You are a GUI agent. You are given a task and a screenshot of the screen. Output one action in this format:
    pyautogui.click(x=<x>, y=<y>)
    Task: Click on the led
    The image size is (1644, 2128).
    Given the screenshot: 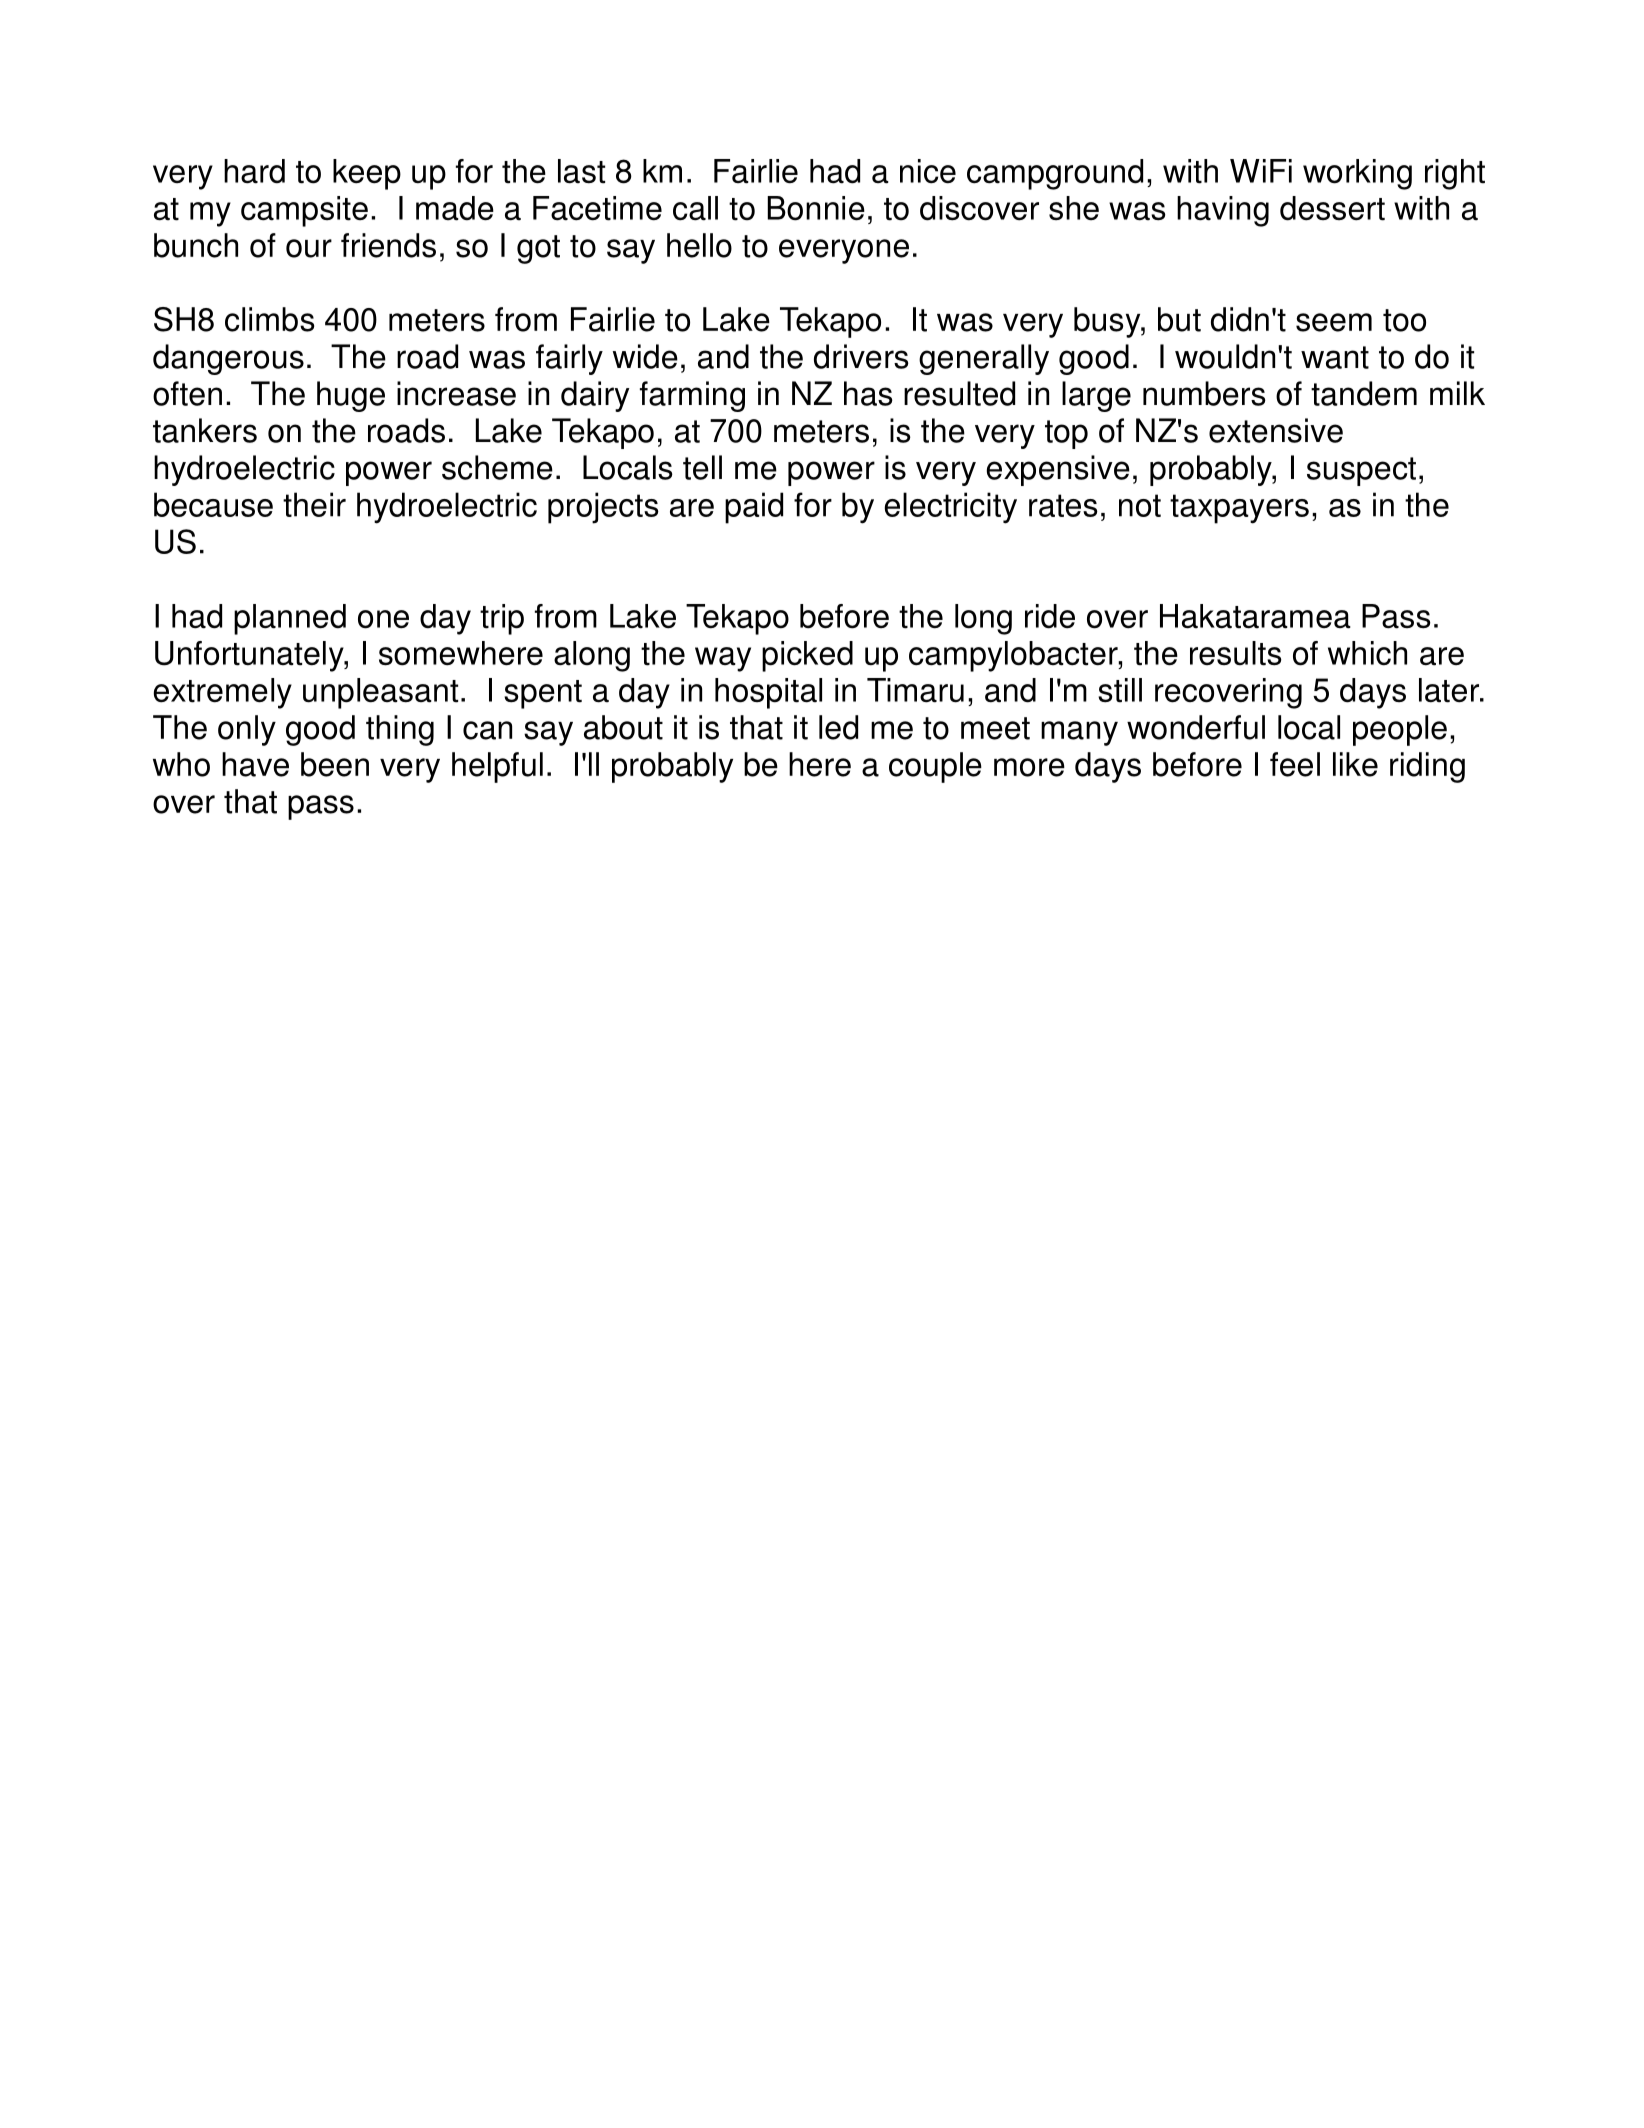 What is the action you would take?
    pyautogui.click(x=838, y=727)
